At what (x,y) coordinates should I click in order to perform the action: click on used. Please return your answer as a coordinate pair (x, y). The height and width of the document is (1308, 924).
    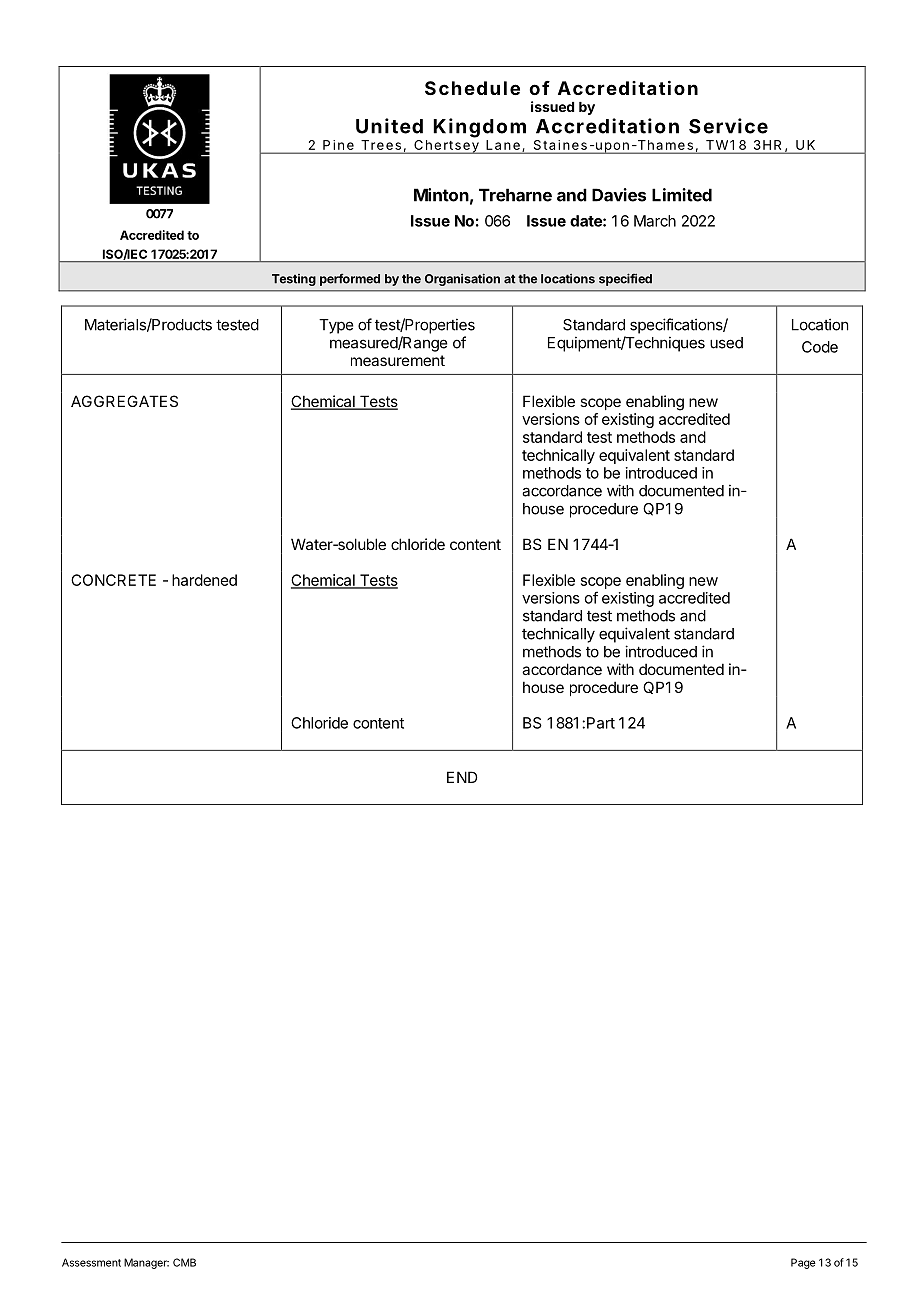
    Looking at the image, I should click on (726, 343).
